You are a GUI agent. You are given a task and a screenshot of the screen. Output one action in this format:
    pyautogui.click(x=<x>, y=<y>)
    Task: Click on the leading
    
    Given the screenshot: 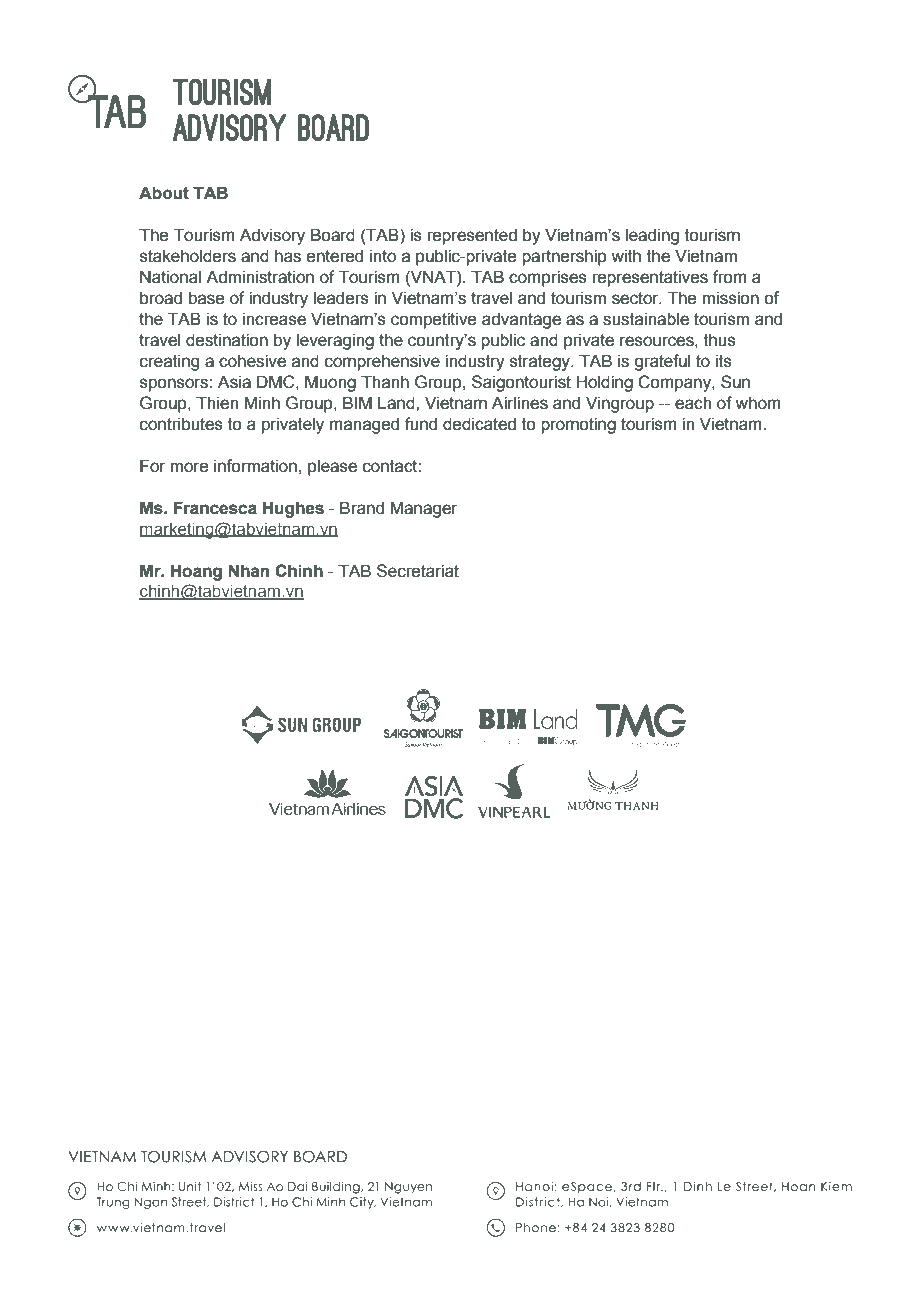 What is the action you would take?
    pyautogui.click(x=652, y=236)
